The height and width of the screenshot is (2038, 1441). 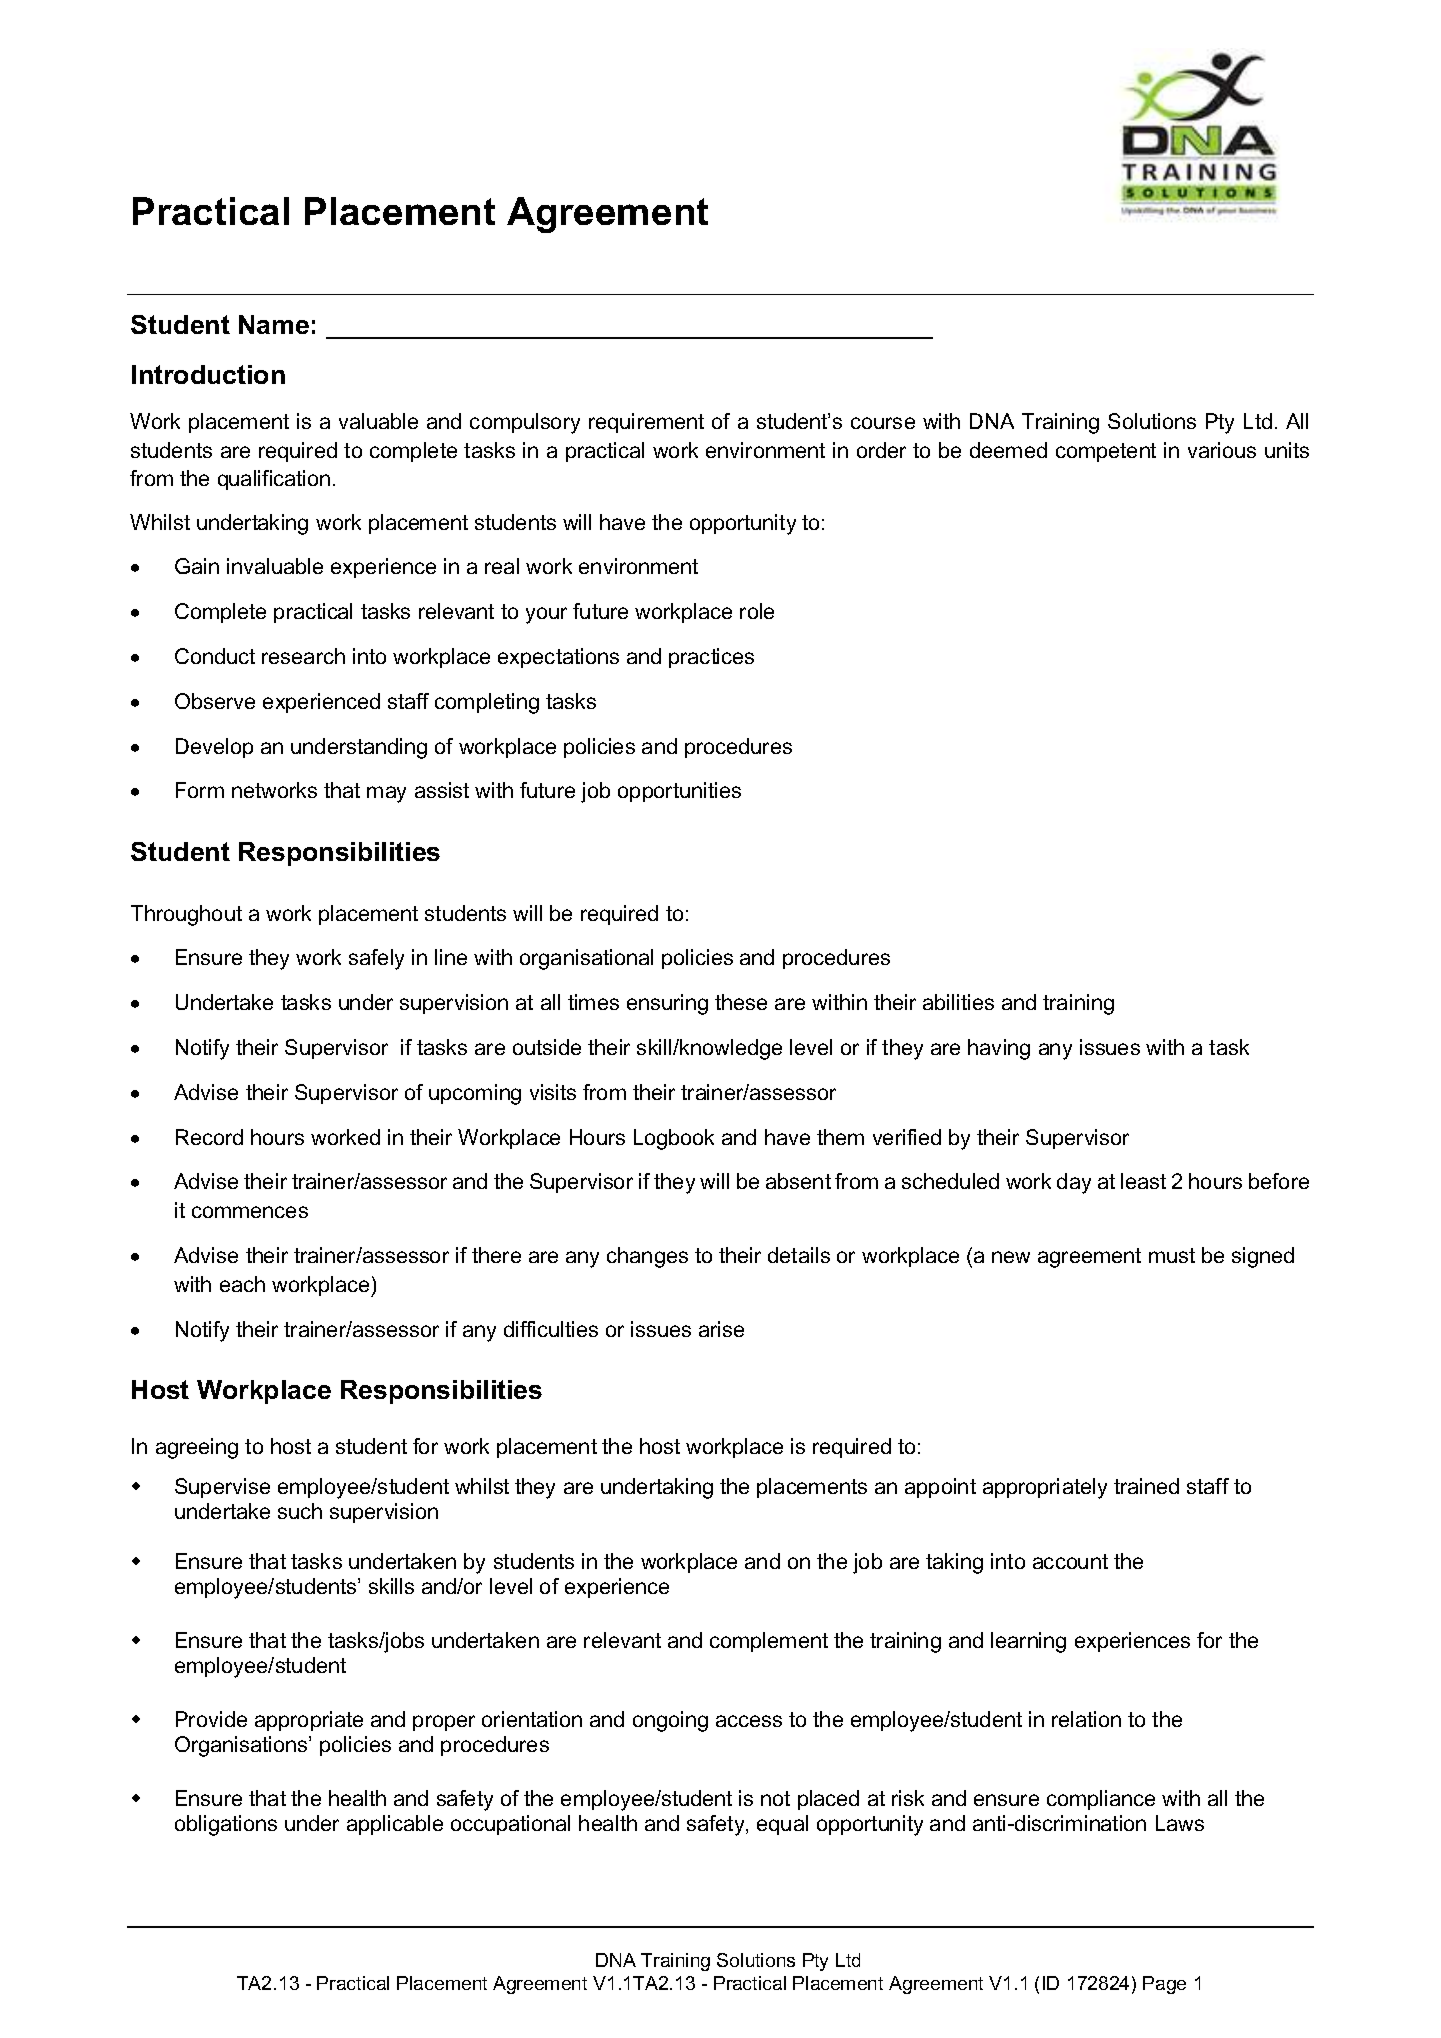 I want to click on abilities, so click(x=958, y=1002).
